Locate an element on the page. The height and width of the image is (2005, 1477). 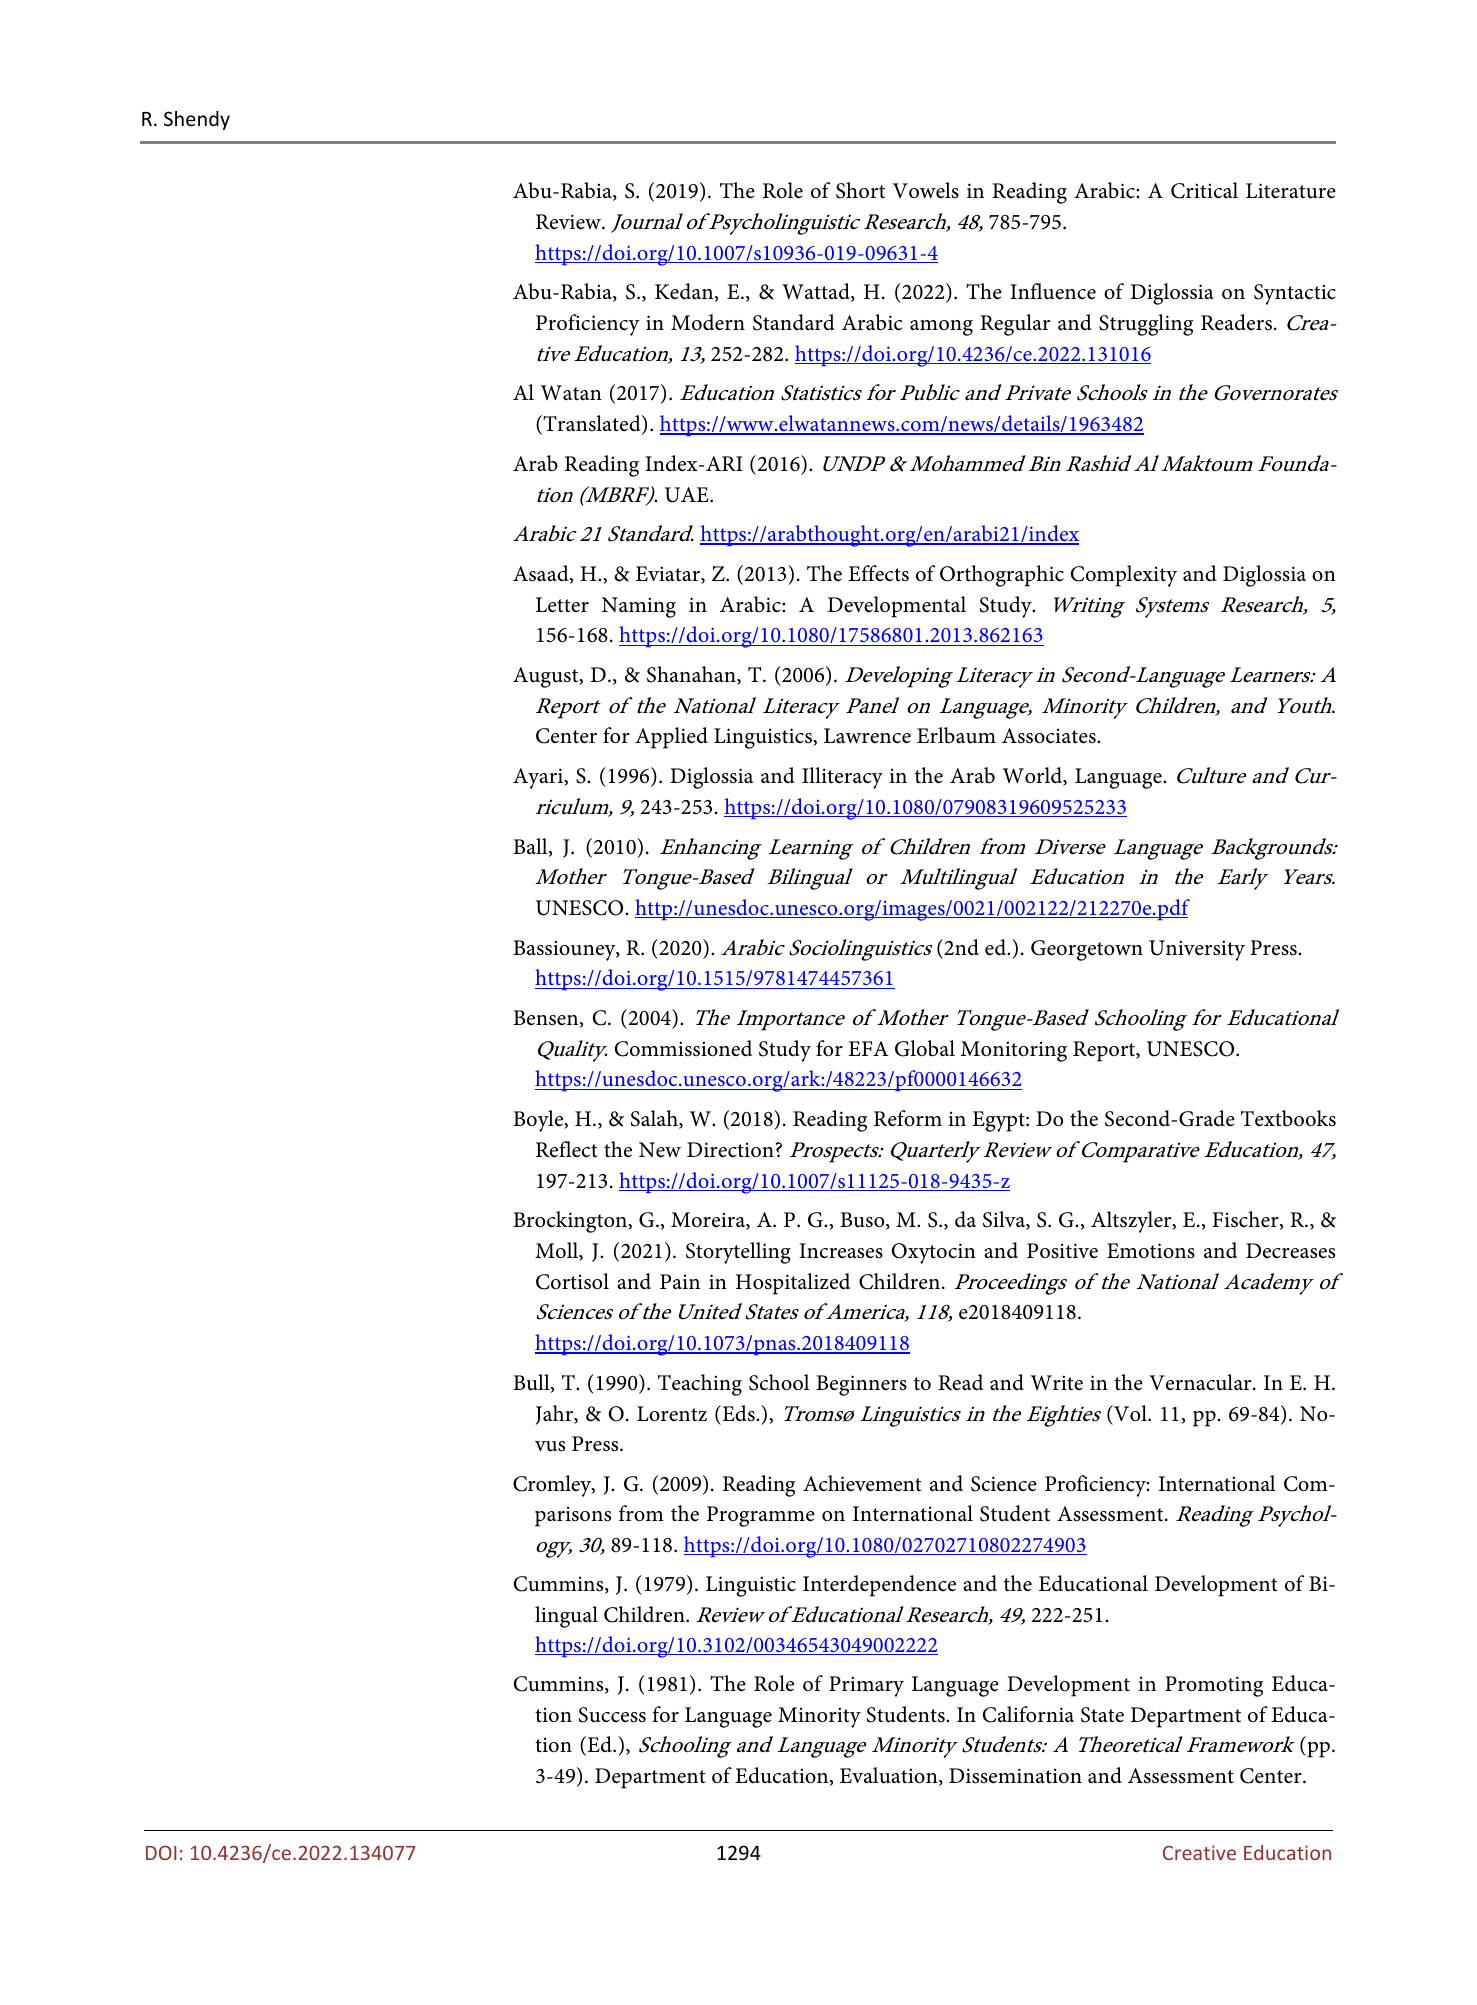
Vowels is located at coordinates (926, 190).
